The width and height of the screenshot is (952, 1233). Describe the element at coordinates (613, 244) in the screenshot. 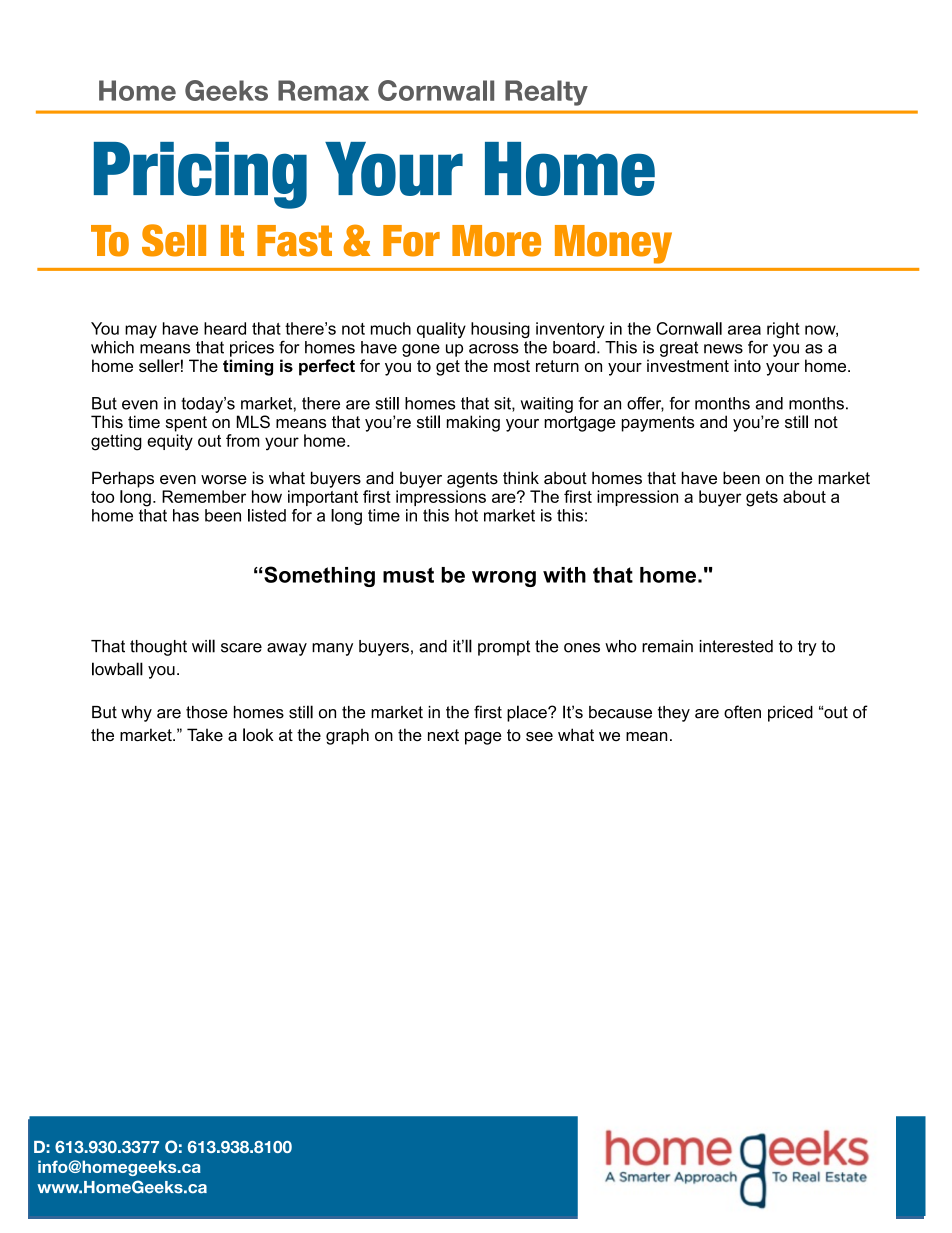

I see `Money` at that location.
